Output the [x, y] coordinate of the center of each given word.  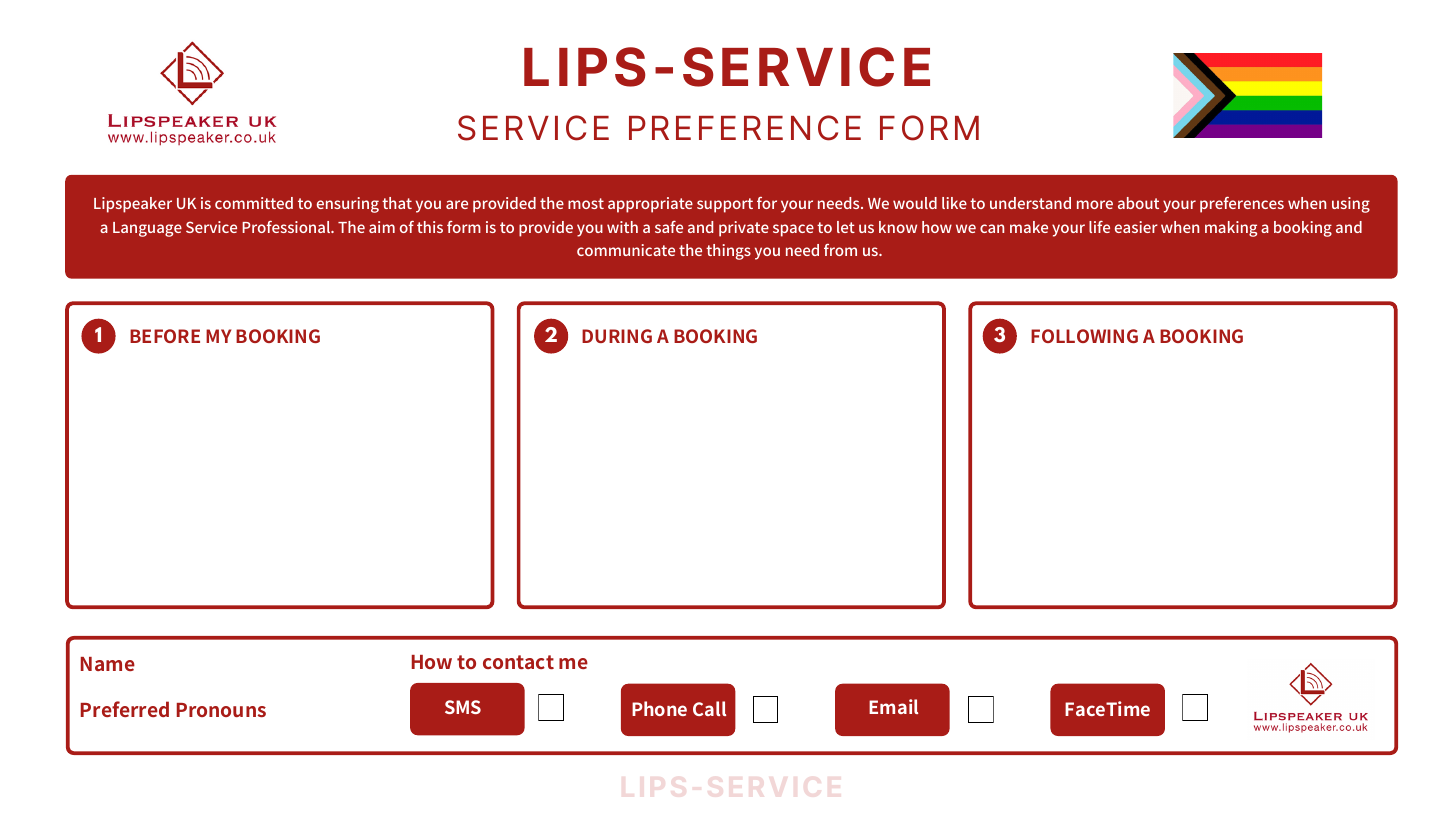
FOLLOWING [1084, 336]
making [1231, 229]
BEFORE [165, 336]
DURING [617, 336]
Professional [287, 227]
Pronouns [221, 710]
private [744, 229]
